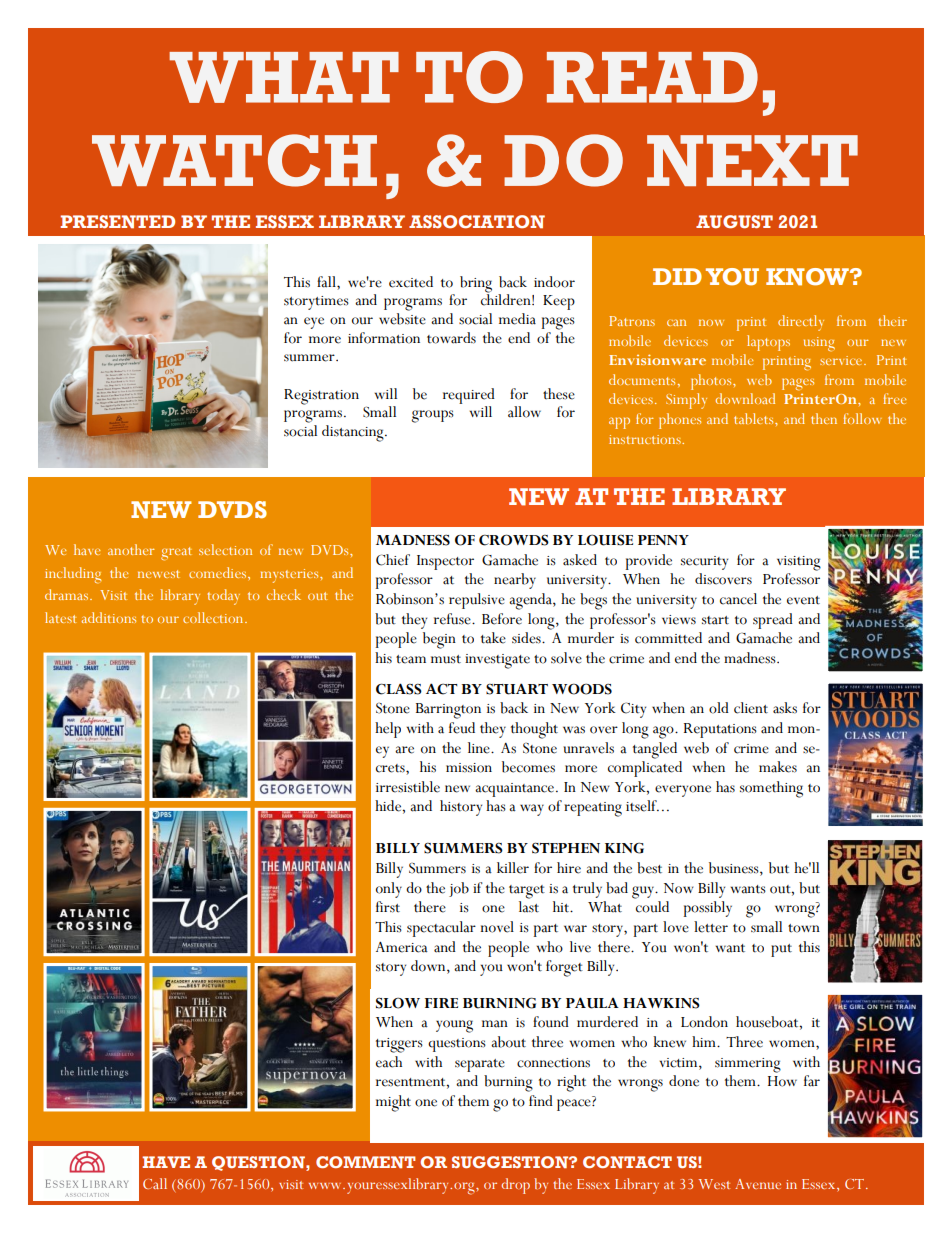 This screenshot has width=952, height=1233. I want to click on asks, so click(785, 708).
